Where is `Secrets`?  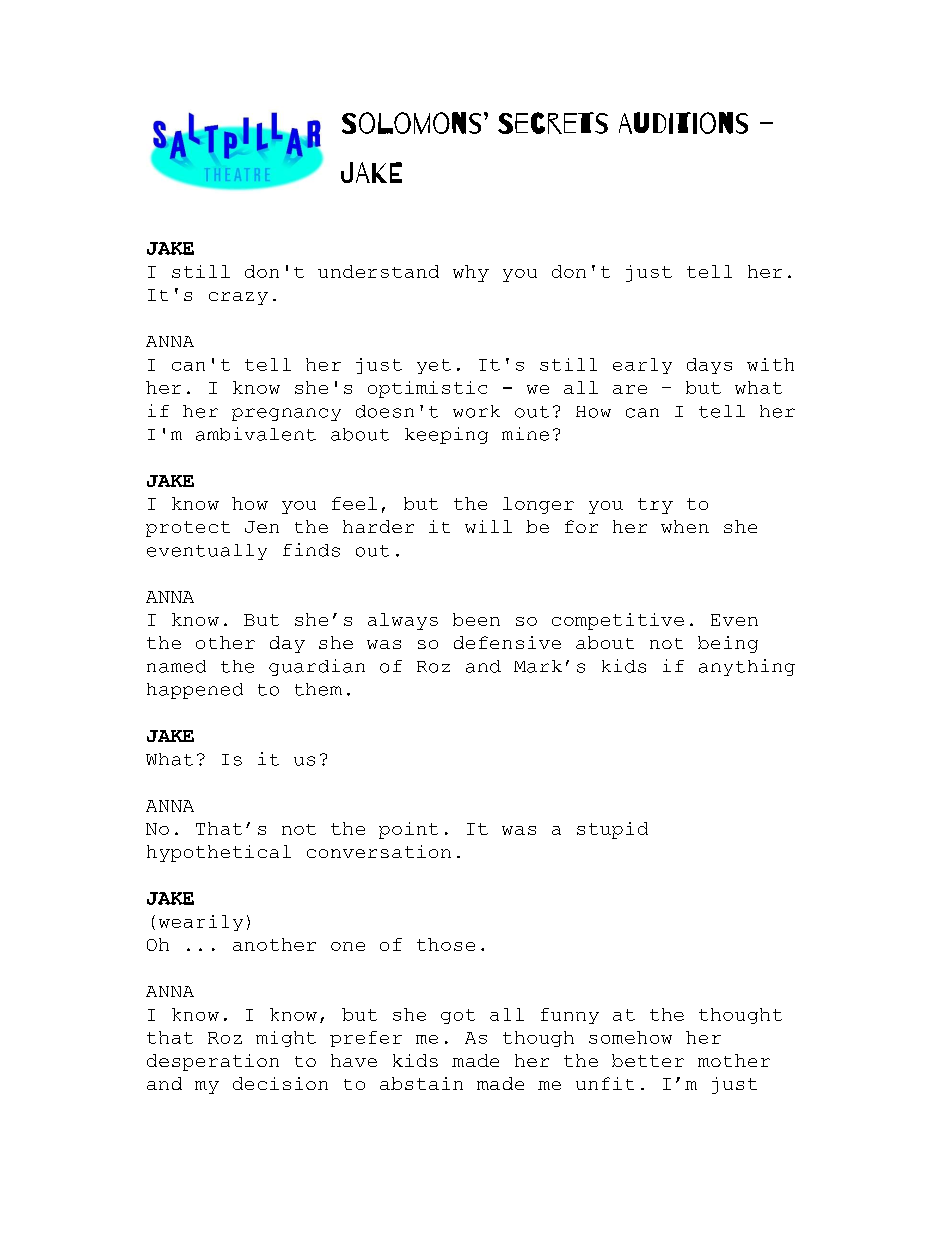 Secrets is located at coordinates (553, 123).
